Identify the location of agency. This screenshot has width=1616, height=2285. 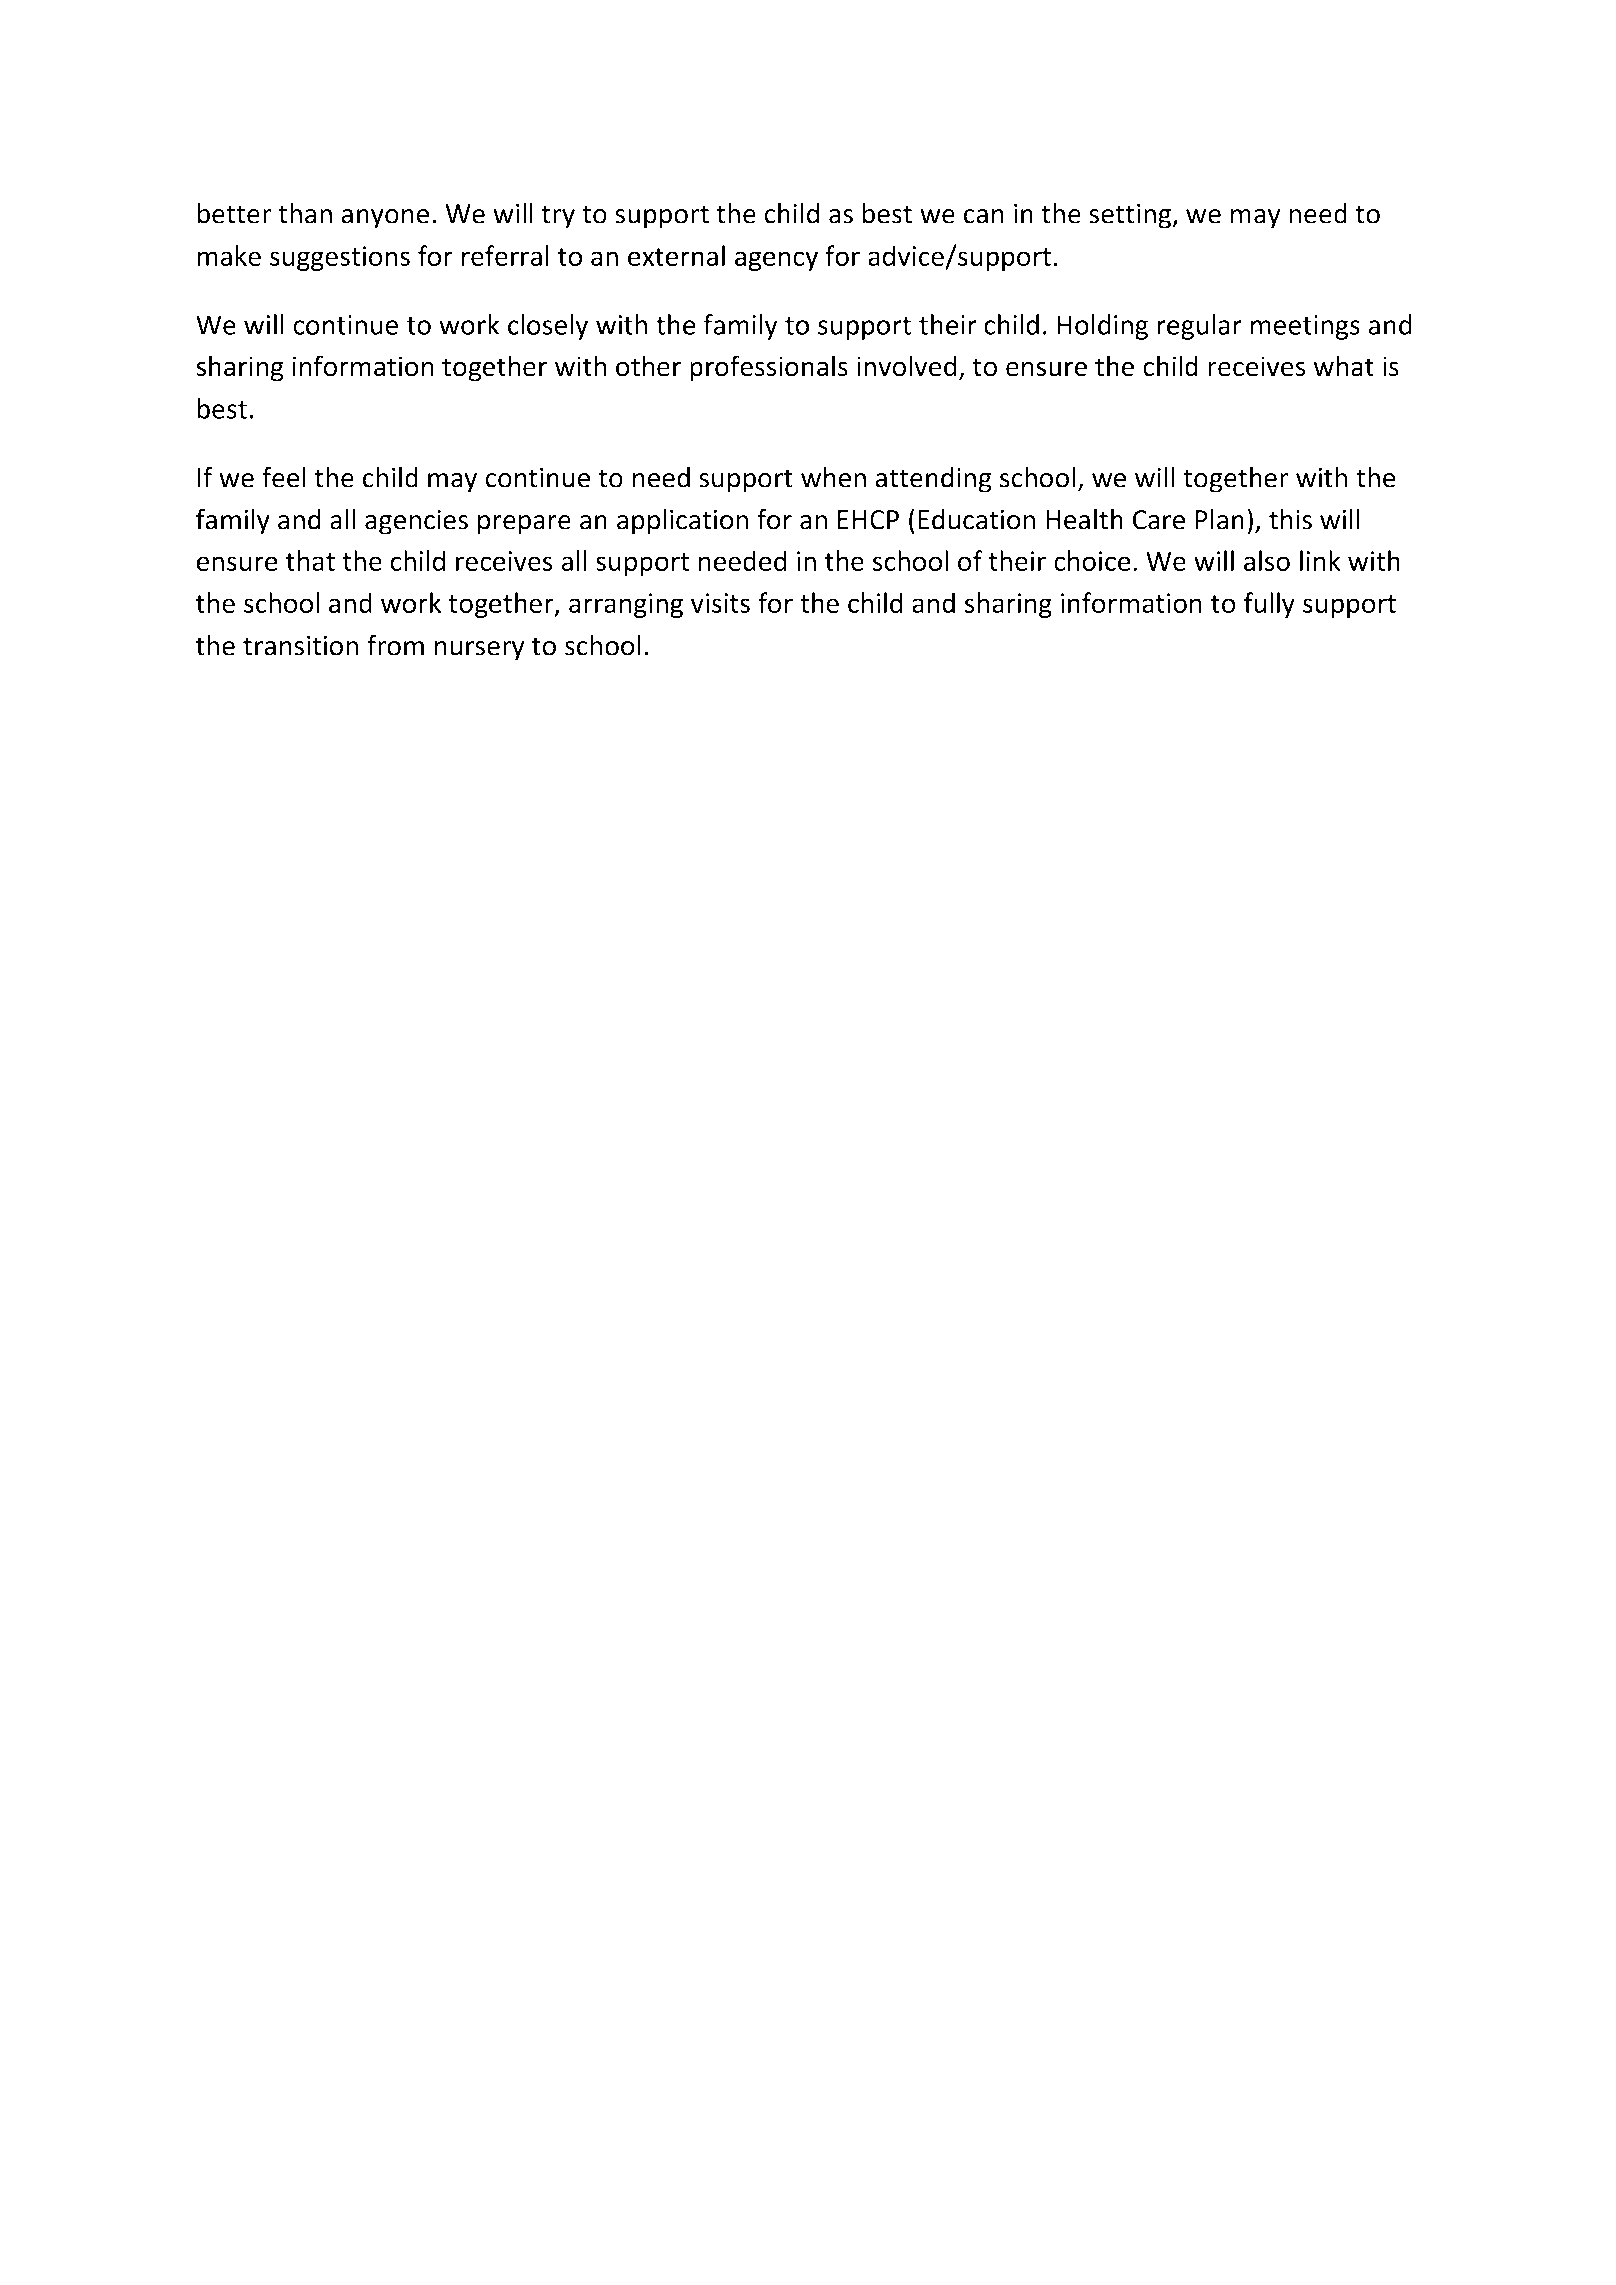
(776, 261).
